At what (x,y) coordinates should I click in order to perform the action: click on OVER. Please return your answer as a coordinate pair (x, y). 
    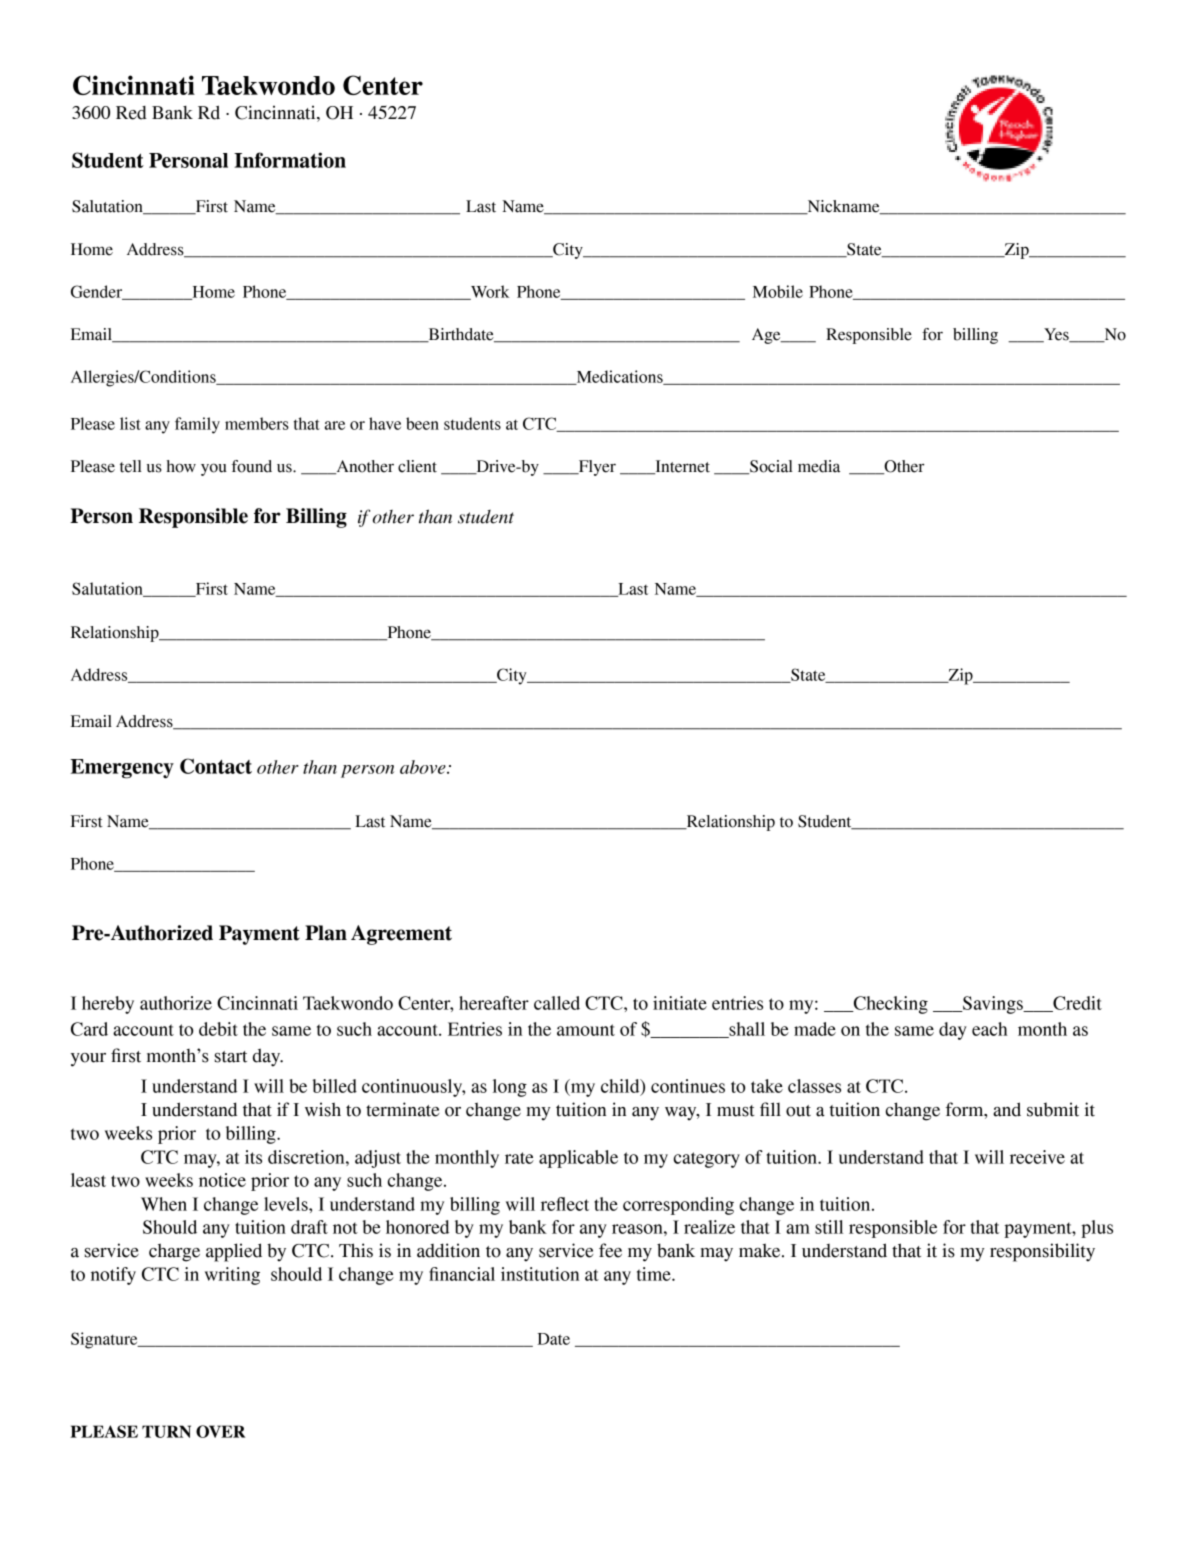
    Looking at the image, I should click on (220, 1431).
